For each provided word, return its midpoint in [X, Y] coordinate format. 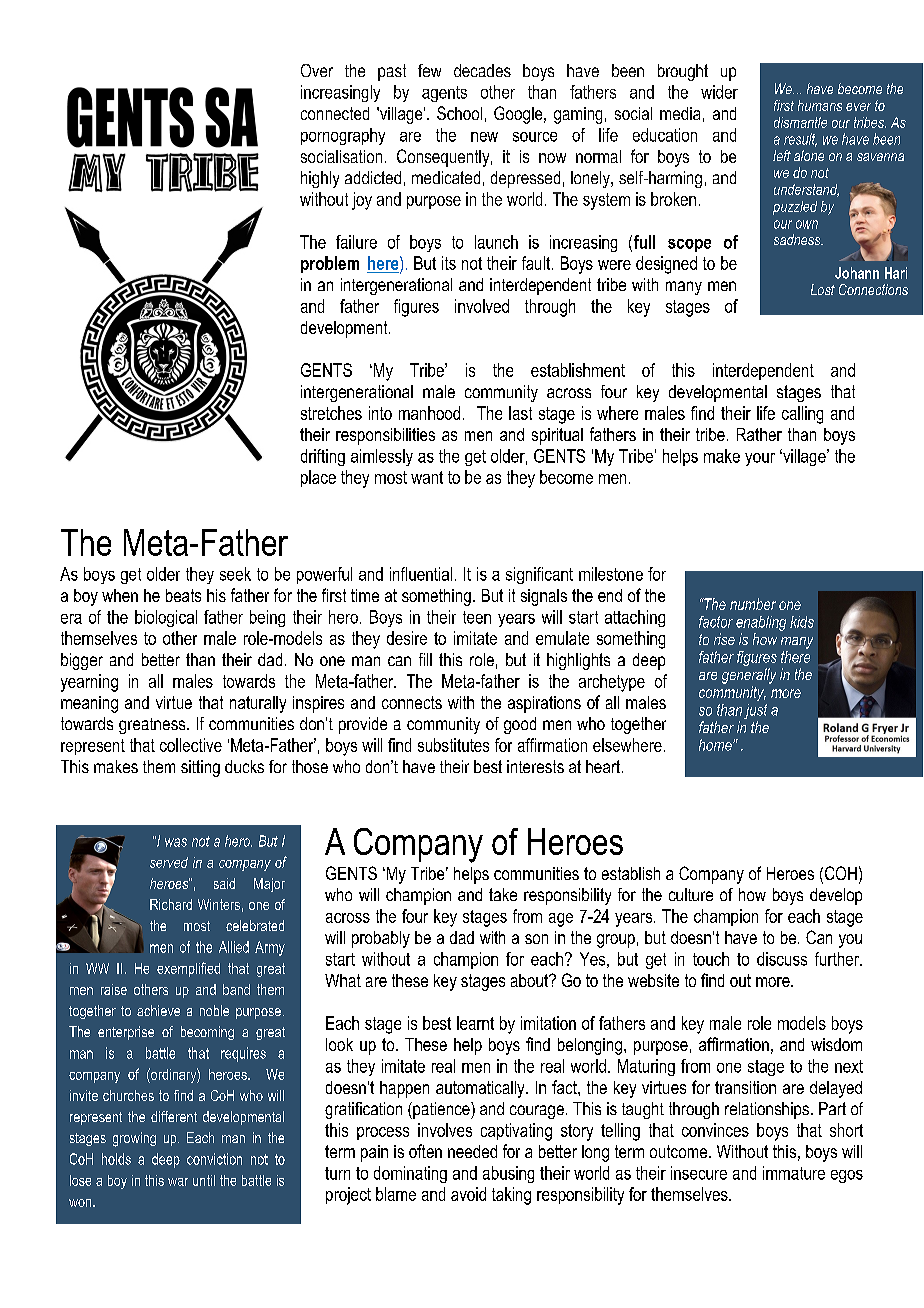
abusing [508, 1174]
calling [802, 415]
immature [794, 1173]
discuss [782, 959]
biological [166, 618]
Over [317, 70]
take [503, 894]
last [520, 413]
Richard [171, 904]
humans [820, 105]
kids [802, 622]
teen [477, 617]
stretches [331, 413]
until [204, 1180]
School [459, 113]
